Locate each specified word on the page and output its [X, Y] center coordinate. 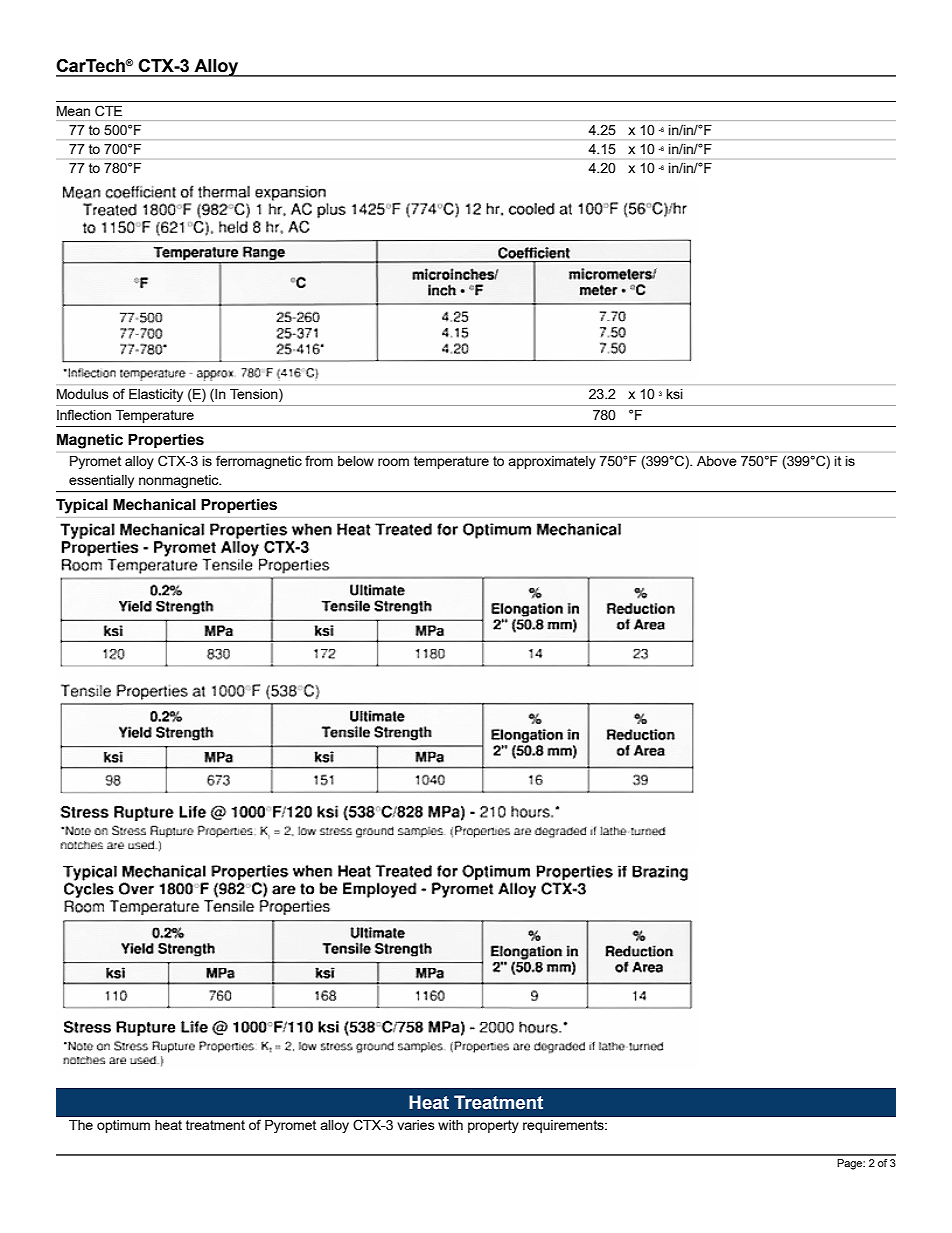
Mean [73, 111]
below [356, 461]
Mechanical [154, 504]
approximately [552, 462]
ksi [675, 394]
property [493, 1126]
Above [717, 461]
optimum [123, 1126]
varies [416, 1125]
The [81, 1125]
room [393, 462]
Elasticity [156, 395]
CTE [108, 111]
